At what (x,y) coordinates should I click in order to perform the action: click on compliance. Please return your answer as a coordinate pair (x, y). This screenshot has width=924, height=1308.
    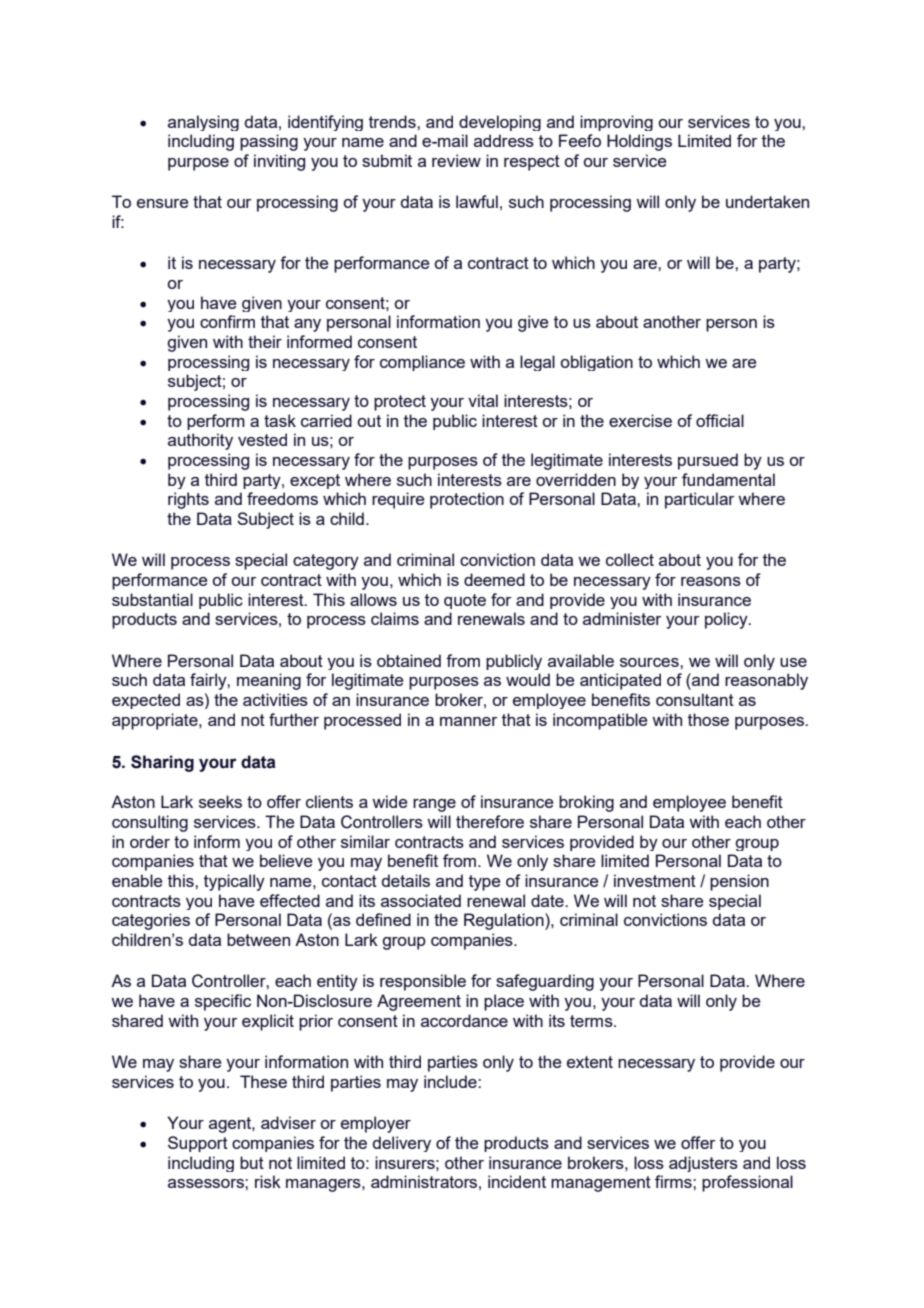
    Looking at the image, I should click on (422, 363).
